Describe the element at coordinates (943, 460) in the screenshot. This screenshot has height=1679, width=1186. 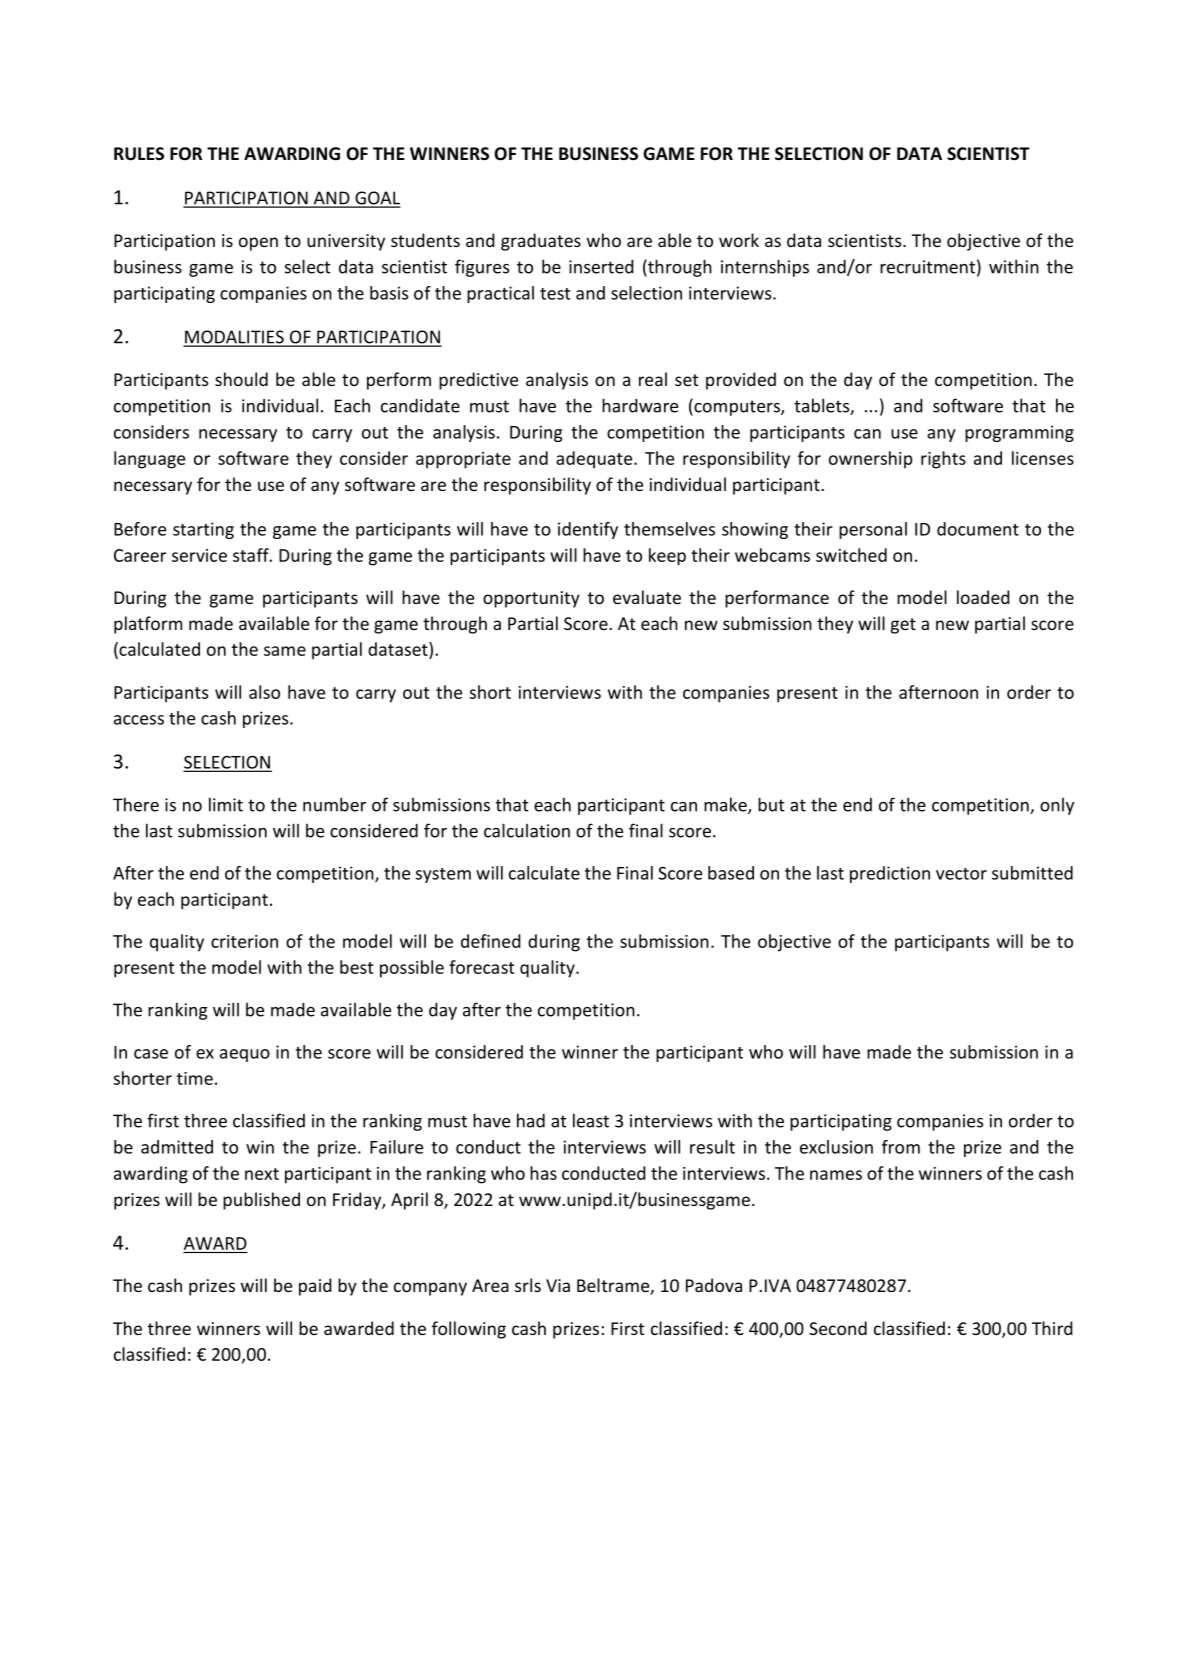
I see `rights` at that location.
